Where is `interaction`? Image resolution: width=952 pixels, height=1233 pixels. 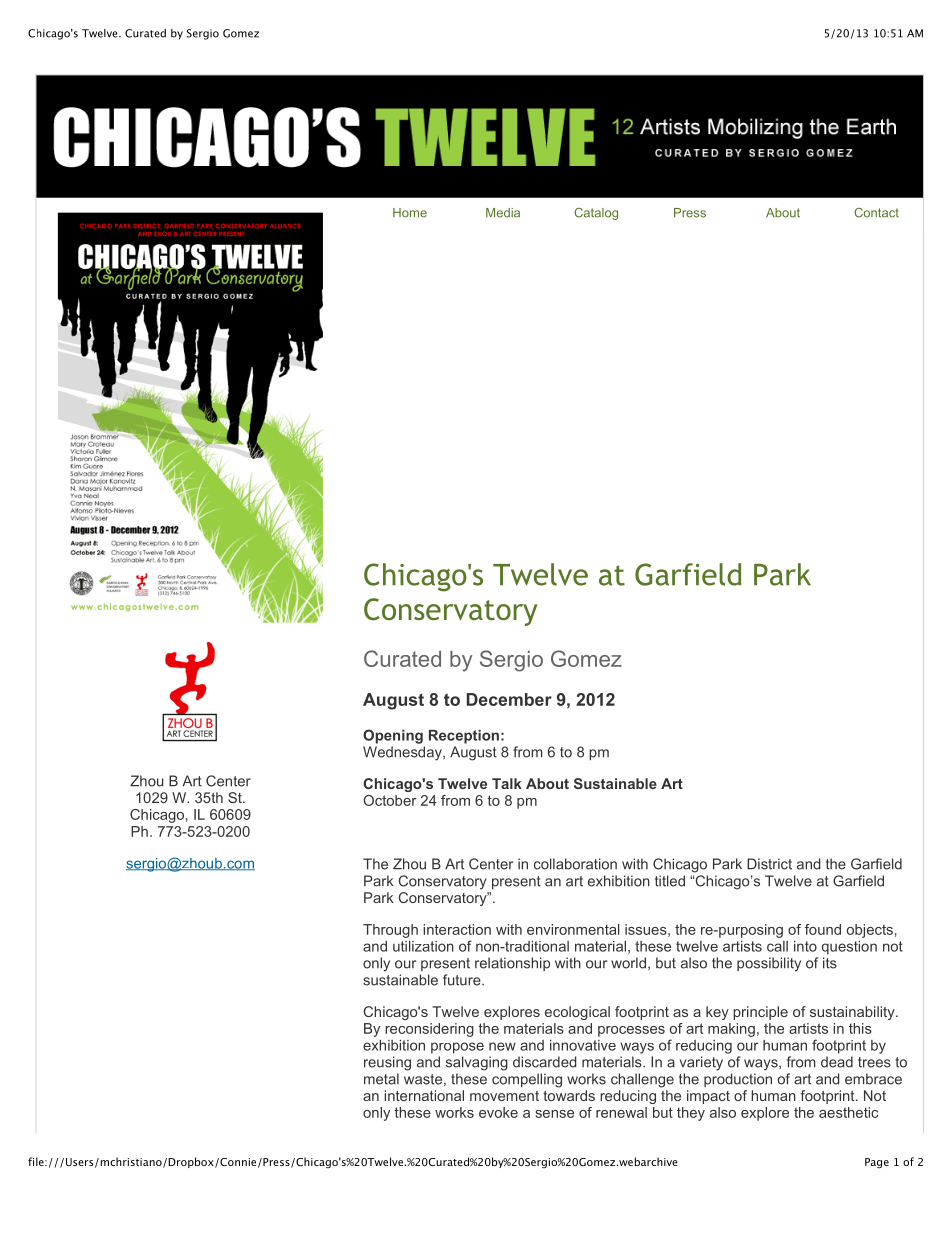 interaction is located at coordinates (457, 929).
